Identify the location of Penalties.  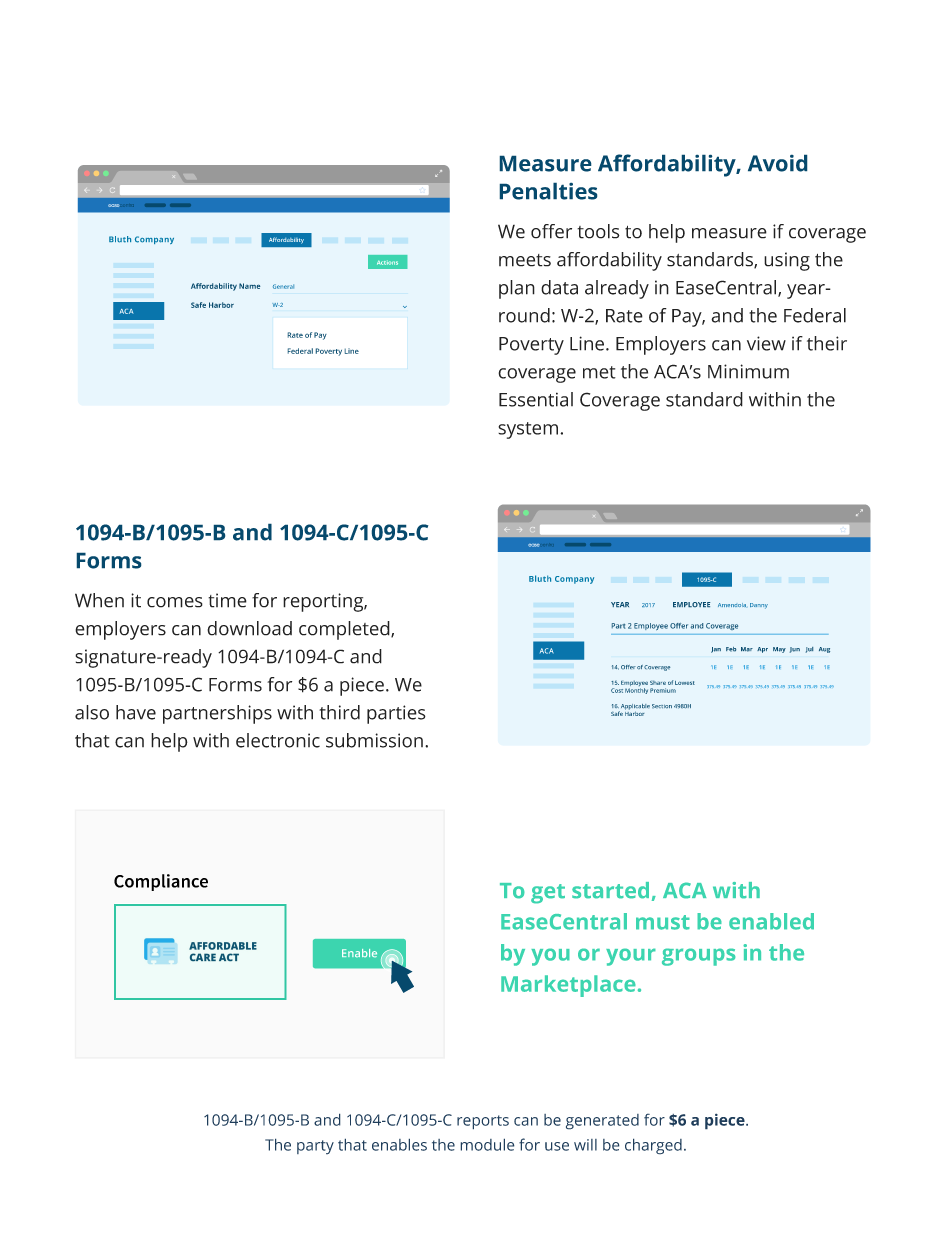
(548, 191).
